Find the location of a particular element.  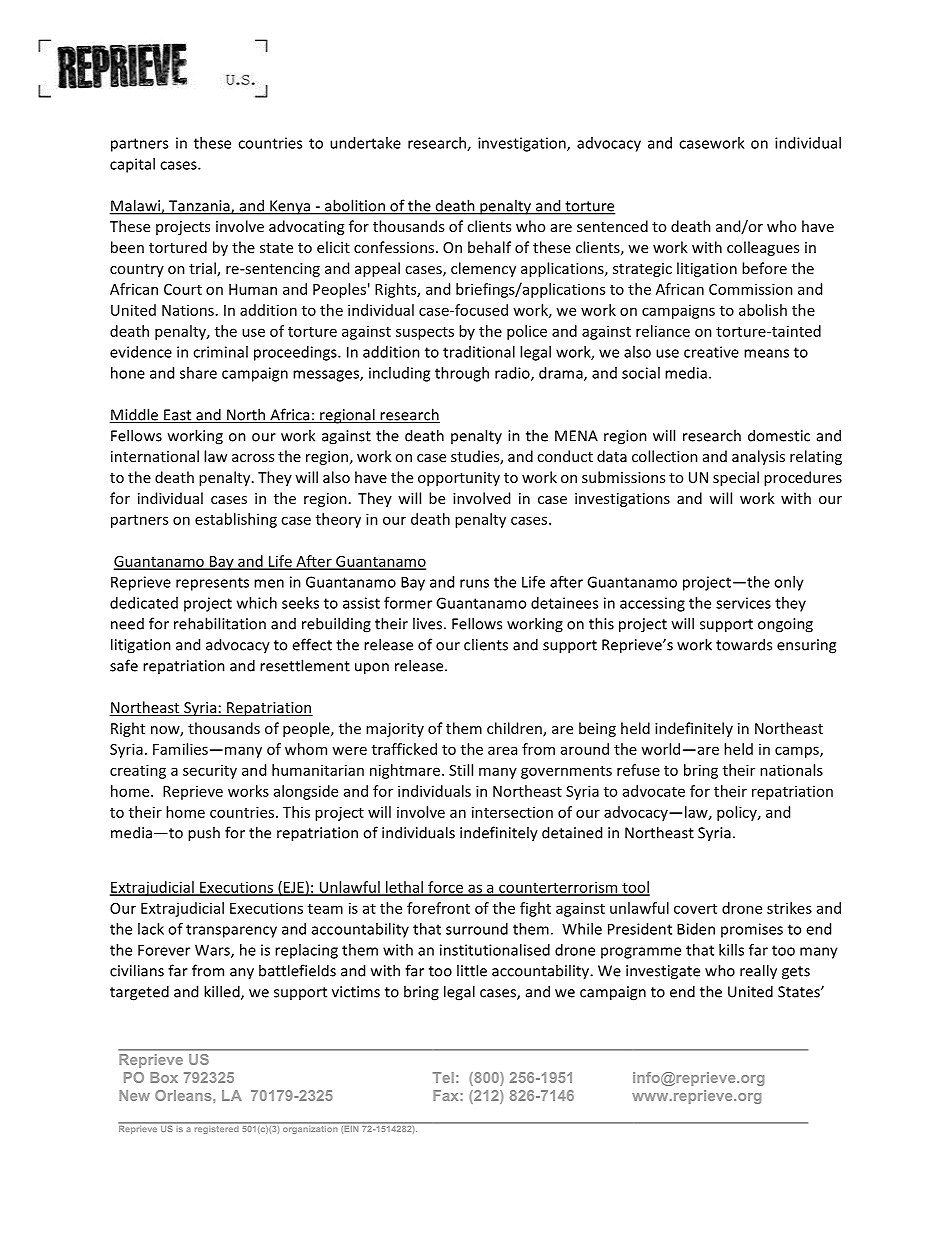

colleagues is located at coordinates (763, 248).
